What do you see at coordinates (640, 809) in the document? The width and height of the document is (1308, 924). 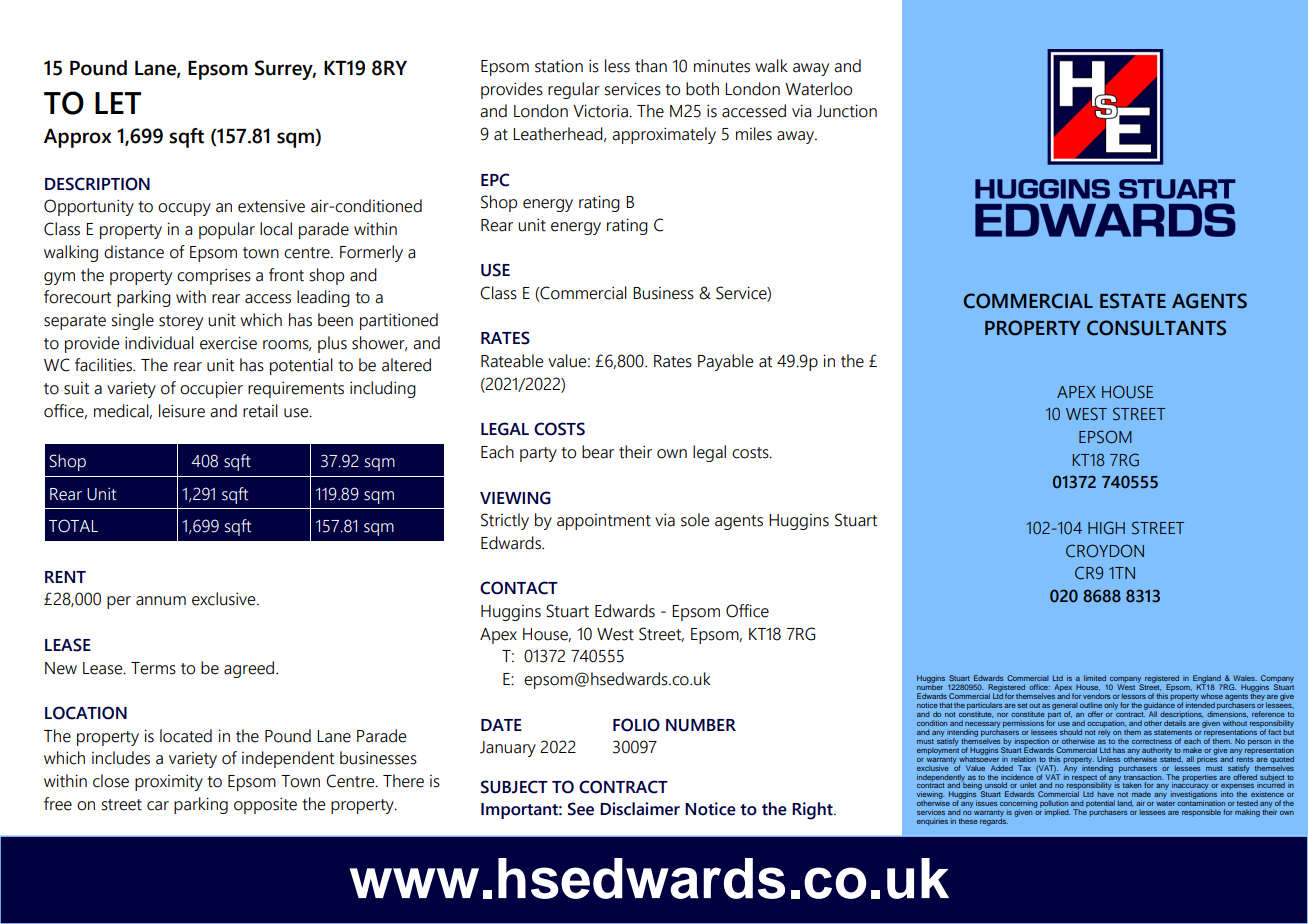 I see `Disclaimer` at bounding box center [640, 809].
